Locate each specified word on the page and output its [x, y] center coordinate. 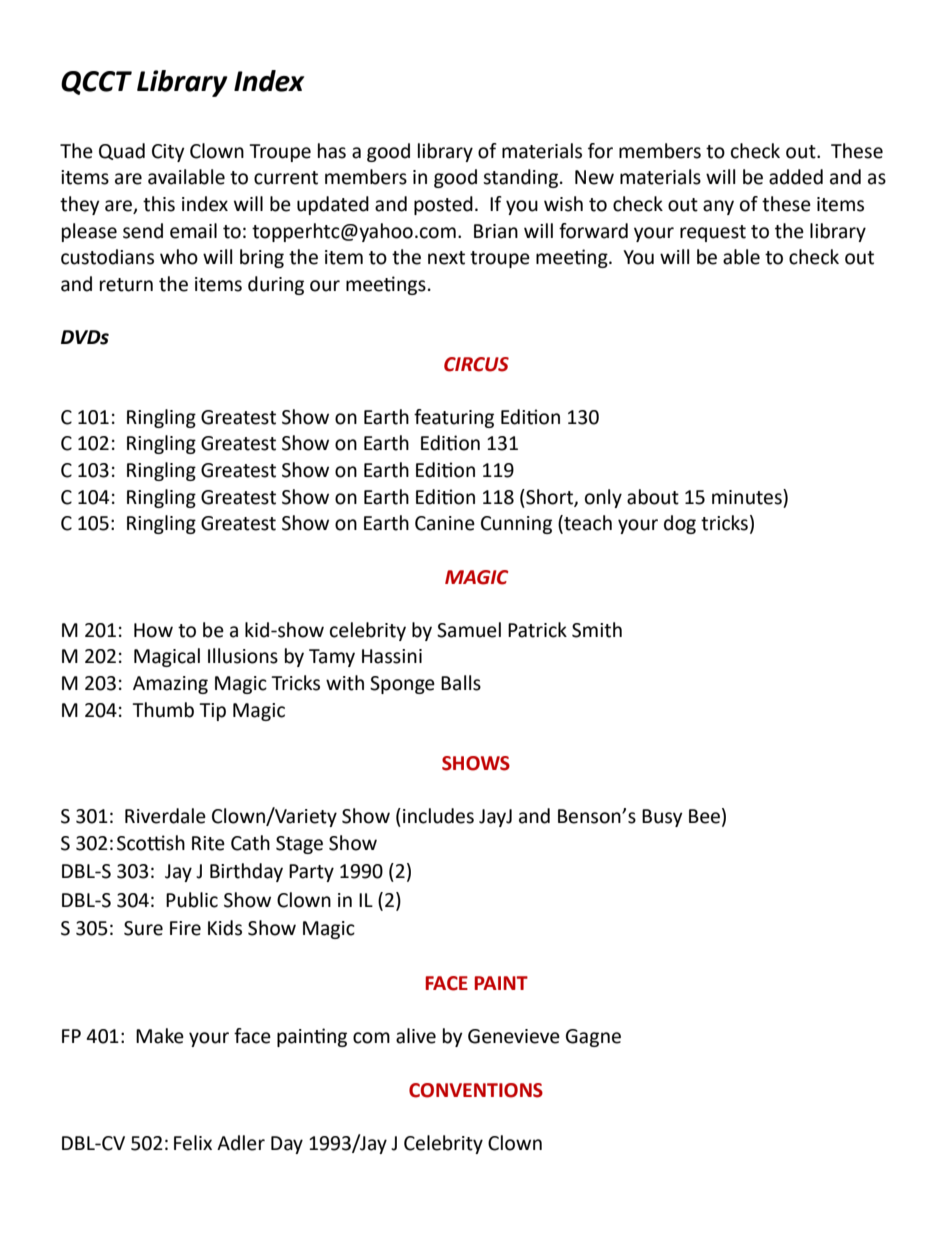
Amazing [170, 685]
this [159, 204]
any [718, 207]
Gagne [593, 1038]
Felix [193, 1143]
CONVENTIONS [476, 1090]
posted [443, 205]
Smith [597, 630]
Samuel [469, 630]
